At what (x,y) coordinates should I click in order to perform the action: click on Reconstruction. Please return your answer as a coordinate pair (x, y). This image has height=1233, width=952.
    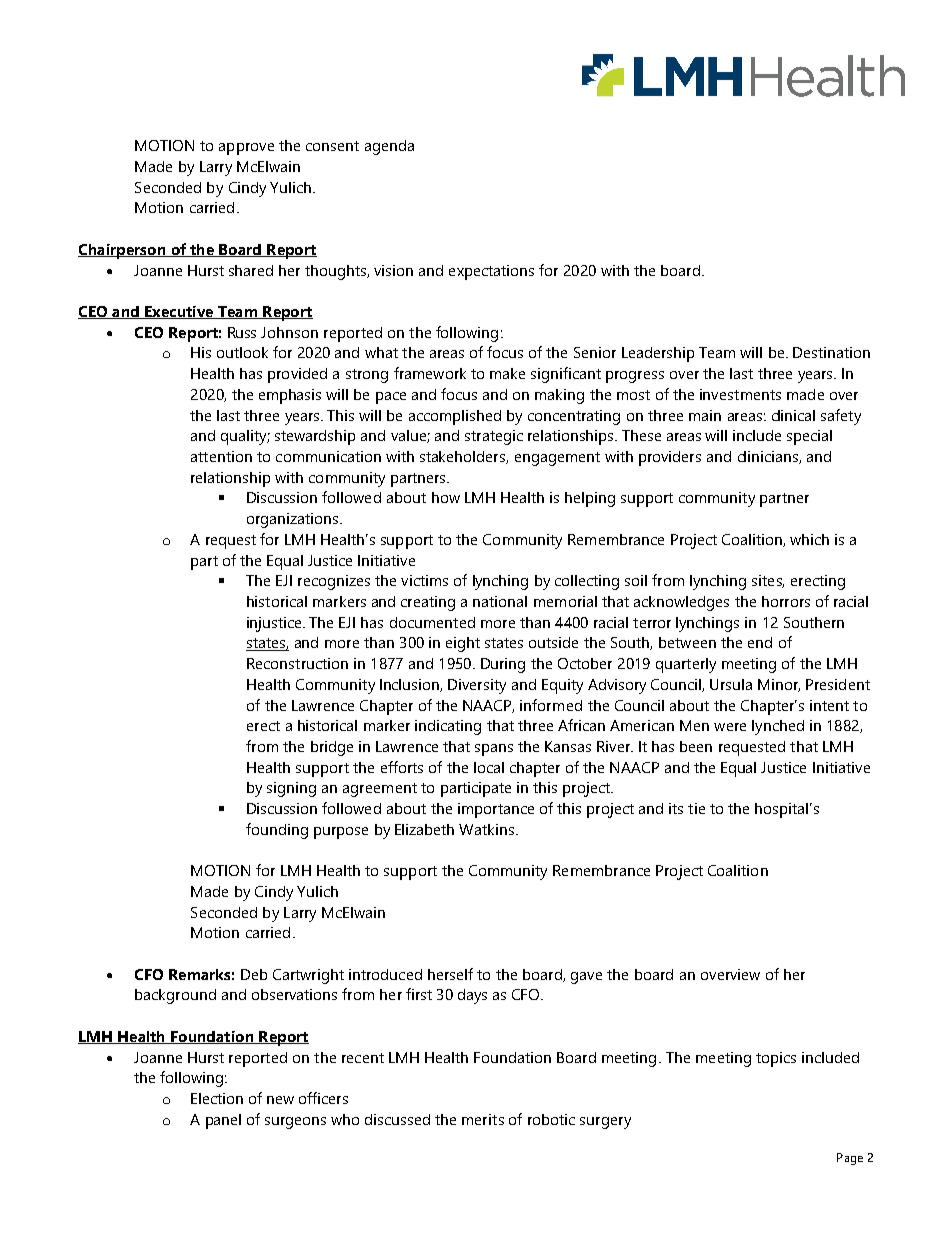
    Looking at the image, I should click on (297, 663).
